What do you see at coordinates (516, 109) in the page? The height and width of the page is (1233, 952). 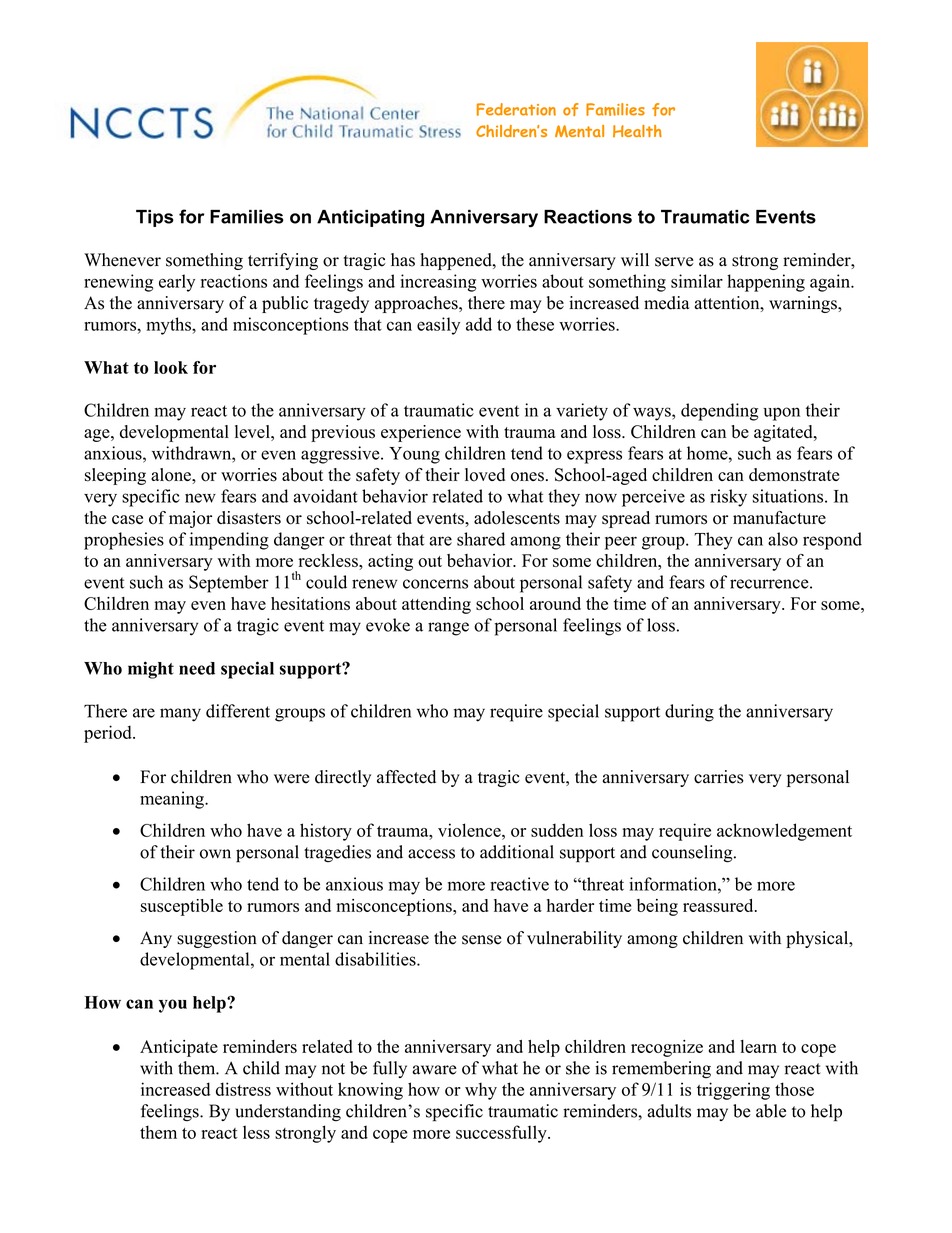 I see `Federation` at bounding box center [516, 109].
